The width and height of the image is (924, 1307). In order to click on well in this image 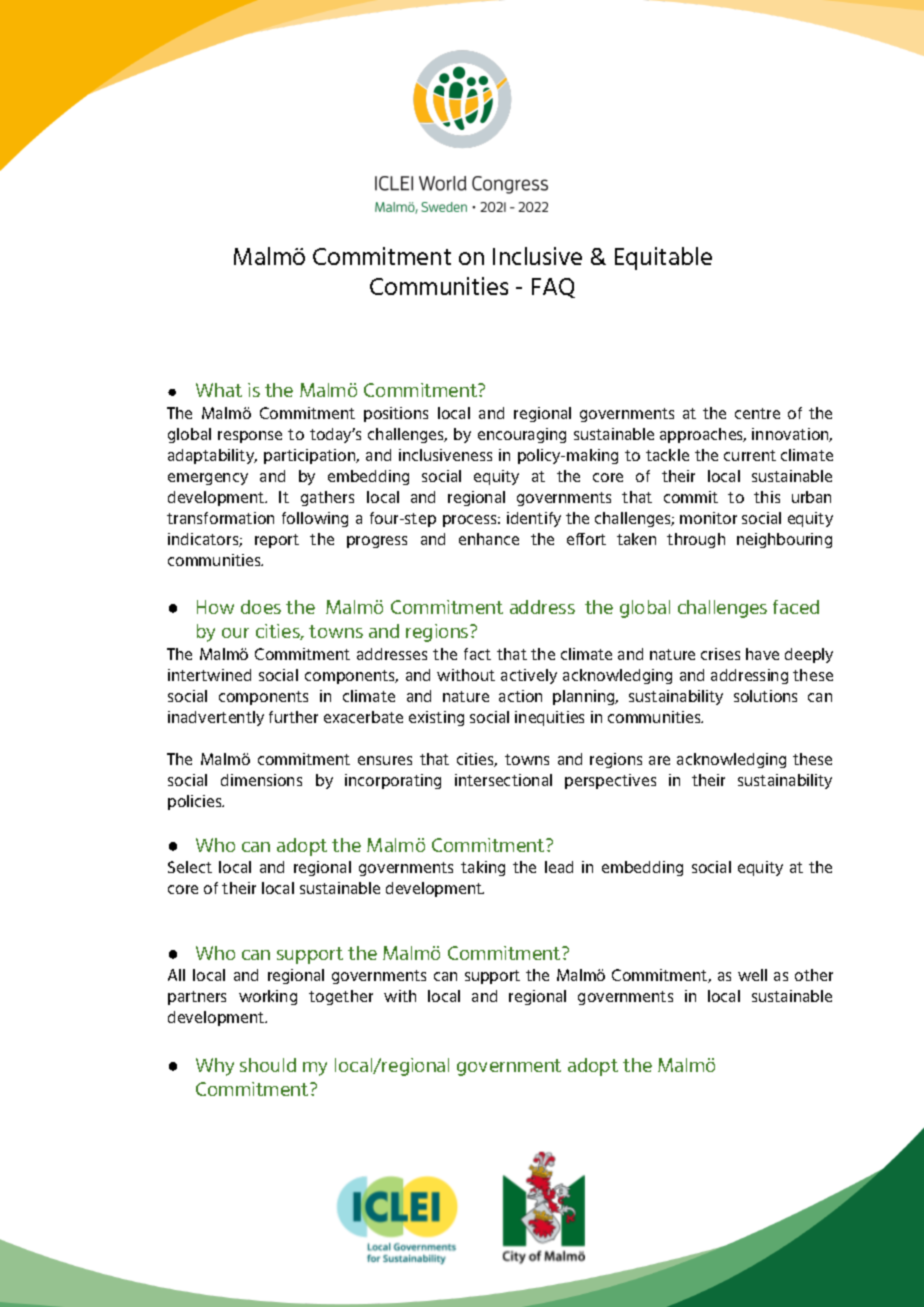, I will do `click(752, 975)`.
